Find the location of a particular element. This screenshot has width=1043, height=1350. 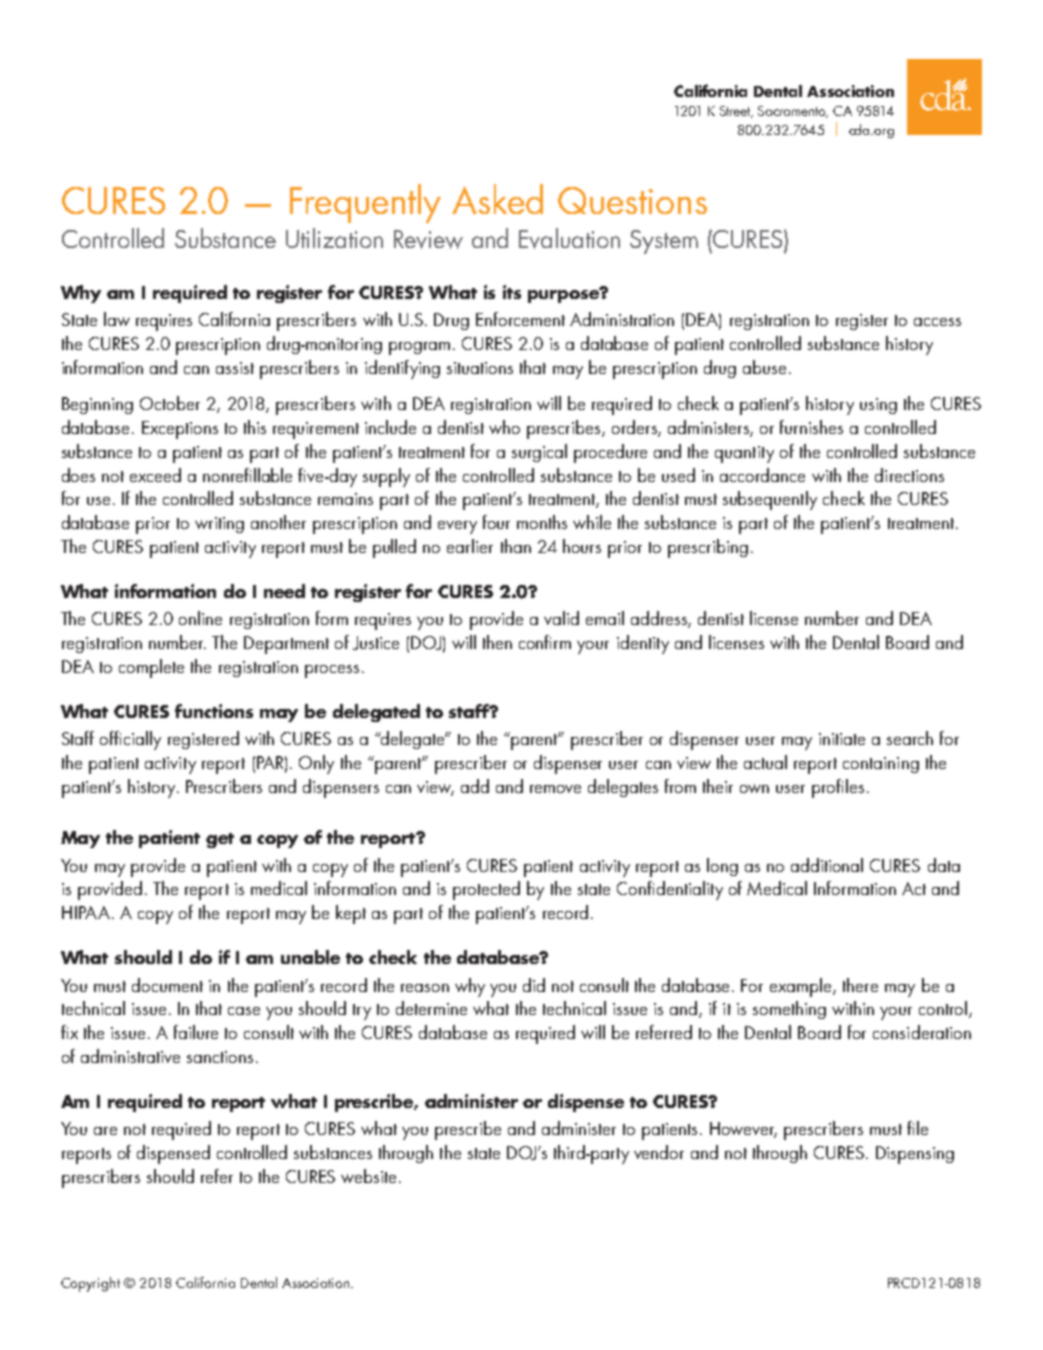

Asked is located at coordinates (497, 199).
